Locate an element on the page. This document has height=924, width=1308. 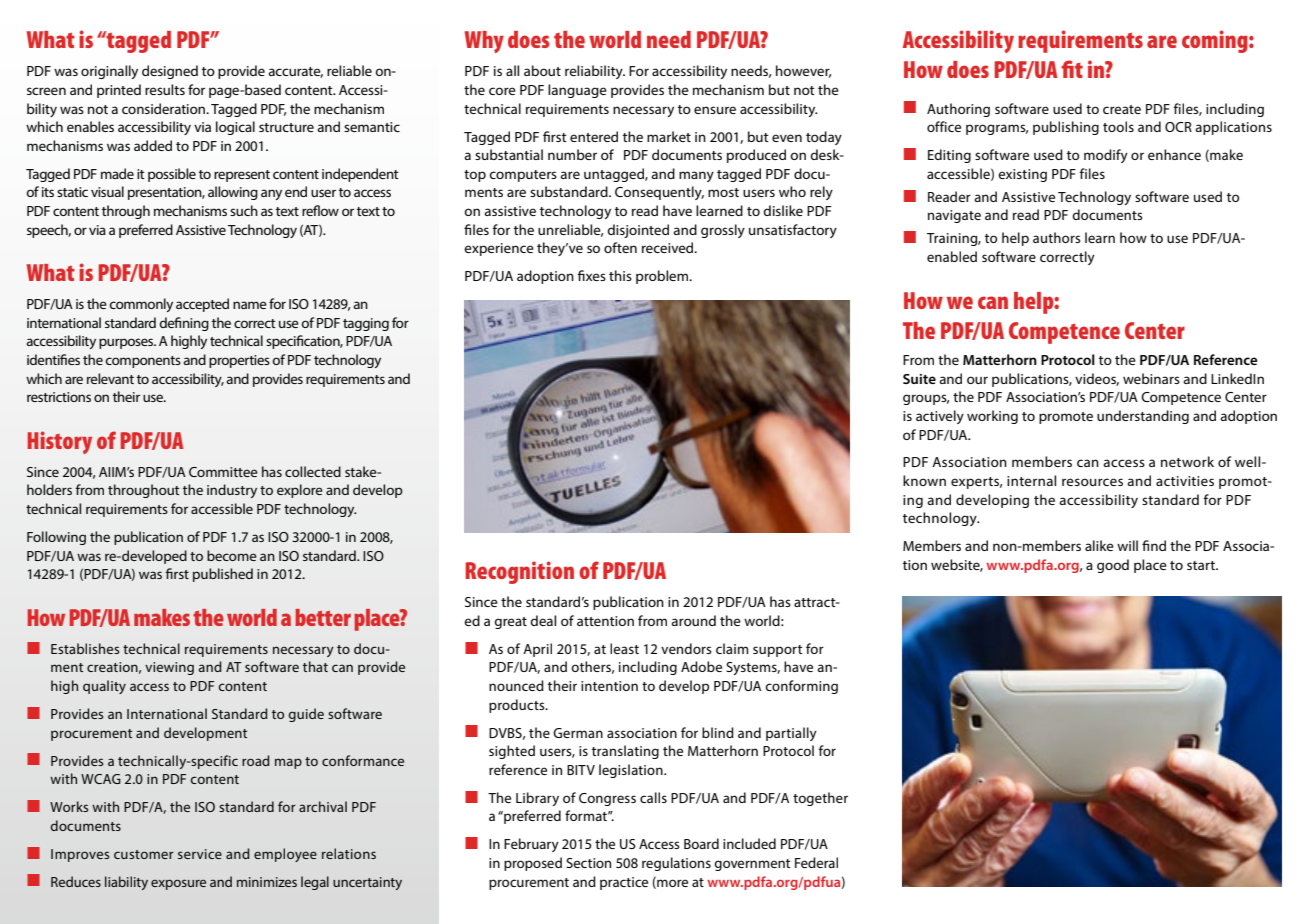
authors is located at coordinates (1057, 237).
